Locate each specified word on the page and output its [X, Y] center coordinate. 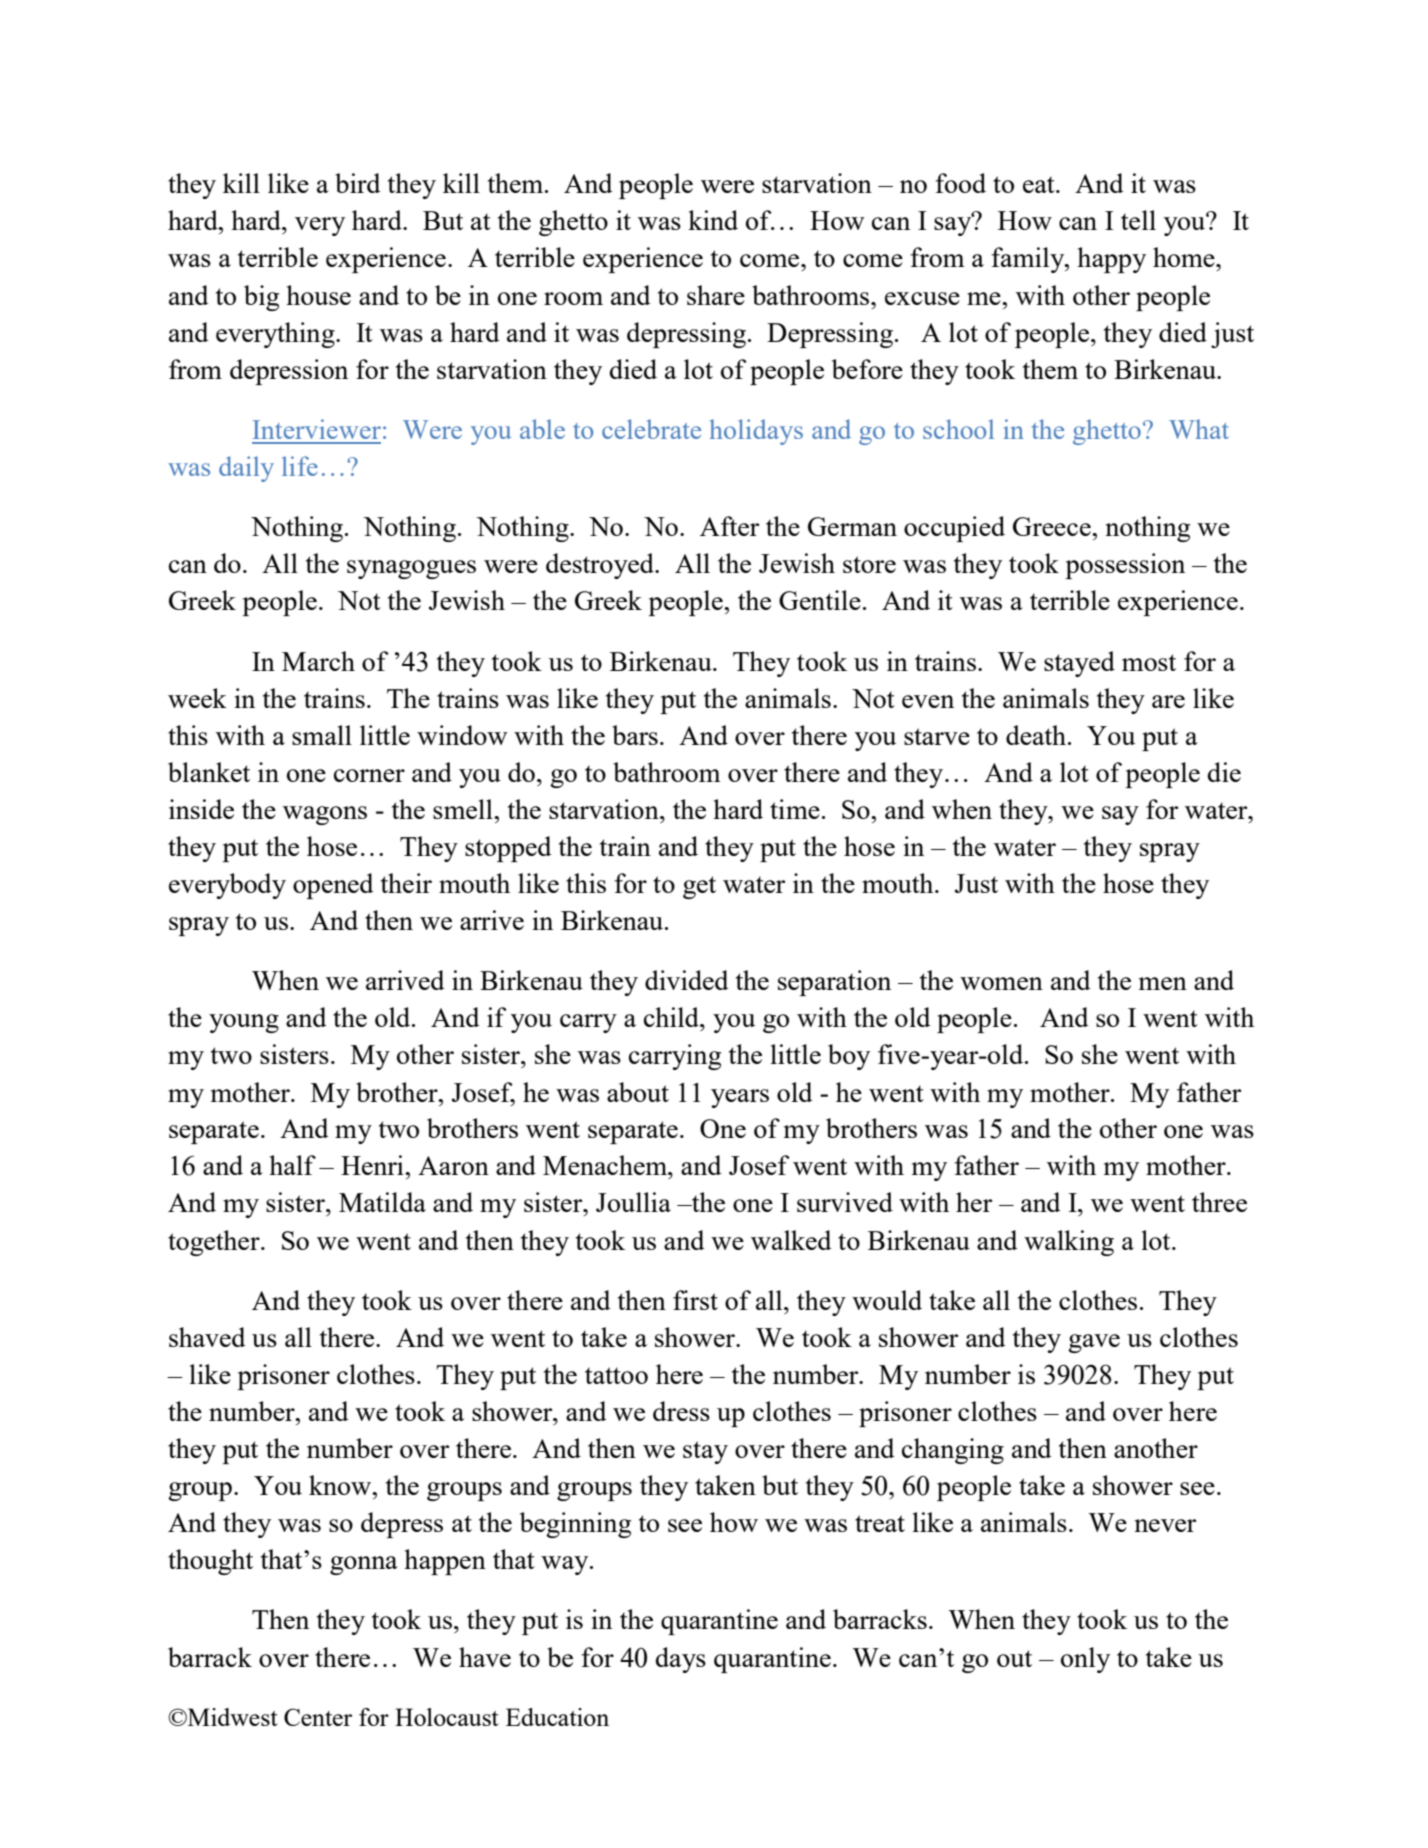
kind [713, 220]
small [322, 735]
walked [791, 1240]
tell [1138, 220]
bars [635, 735]
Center [318, 1717]
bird [358, 183]
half [292, 1165]
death [1037, 735]
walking [1069, 1243]
